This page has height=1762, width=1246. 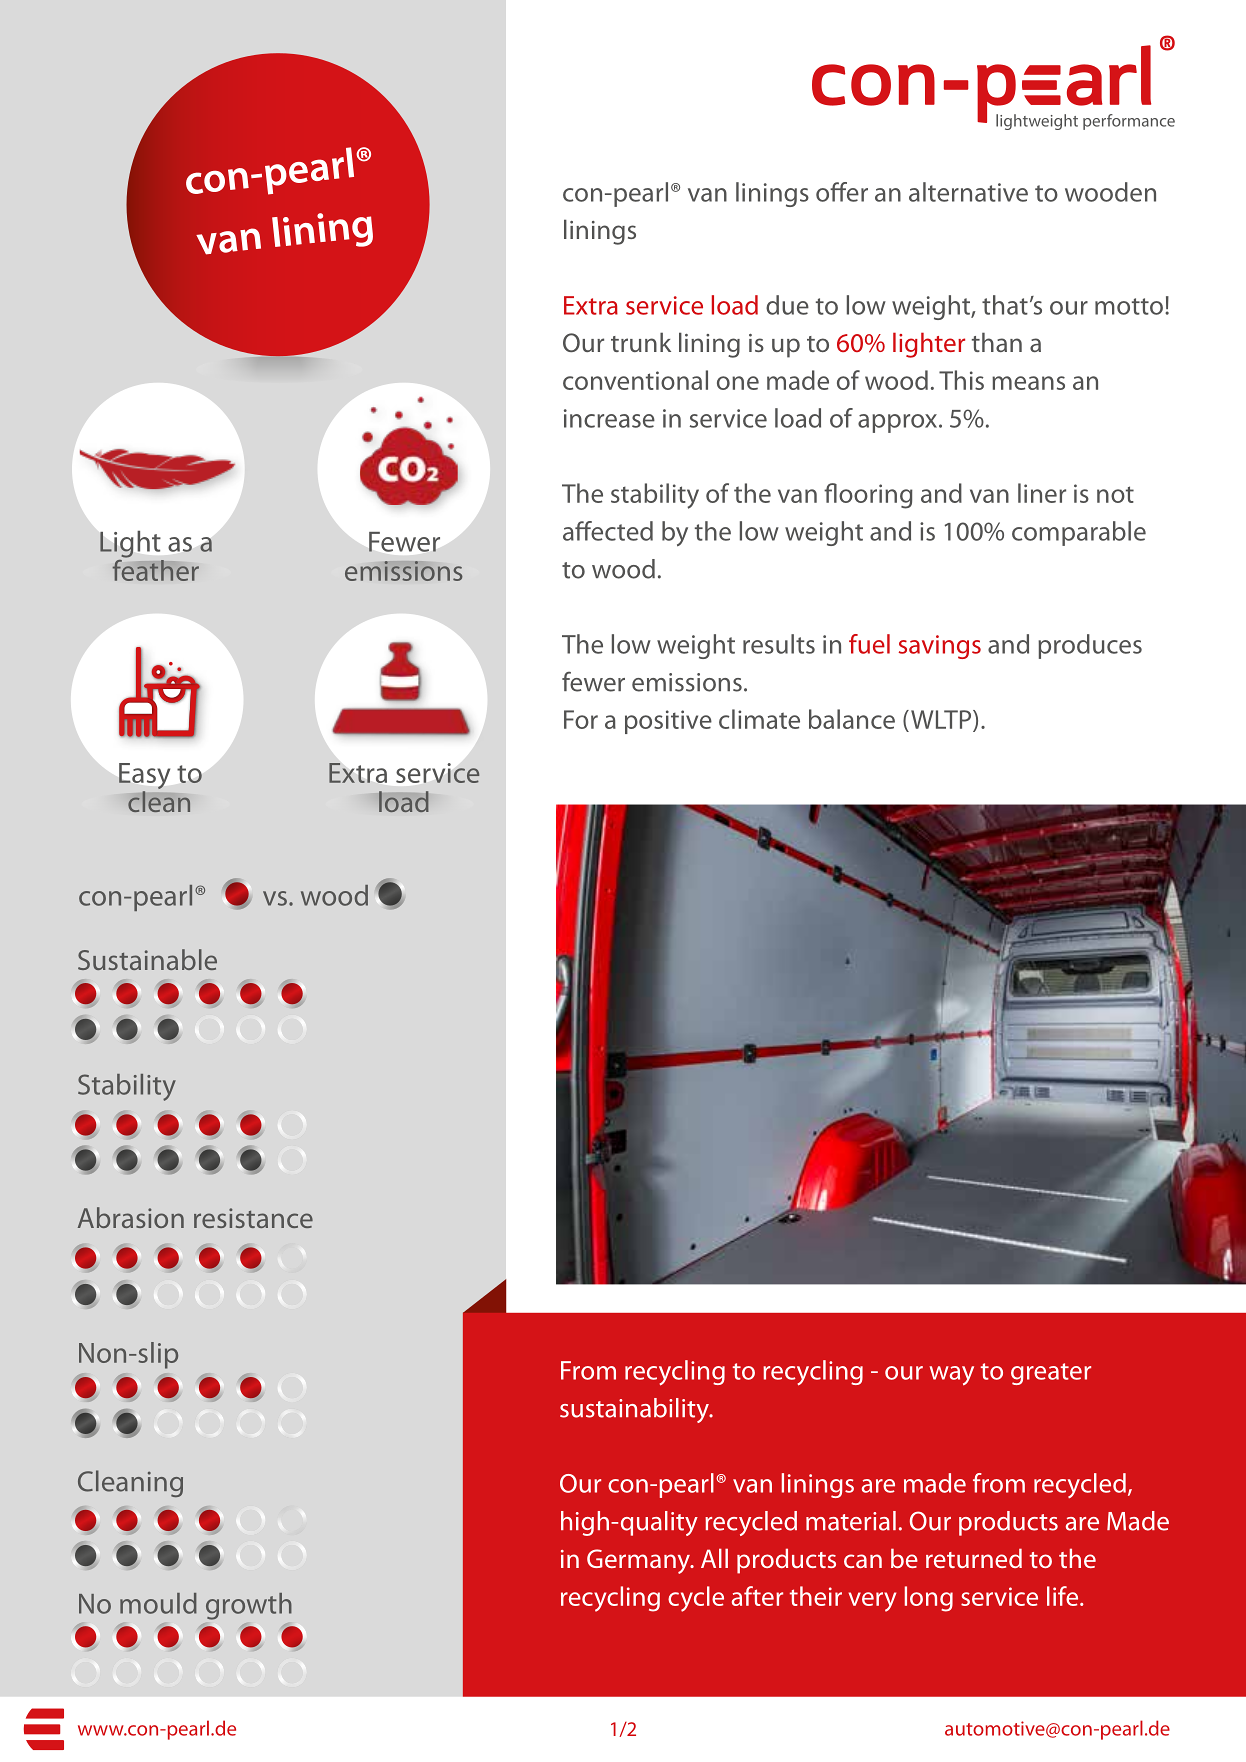 What do you see at coordinates (968, 192) in the page?
I see `alternative` at bounding box center [968, 192].
